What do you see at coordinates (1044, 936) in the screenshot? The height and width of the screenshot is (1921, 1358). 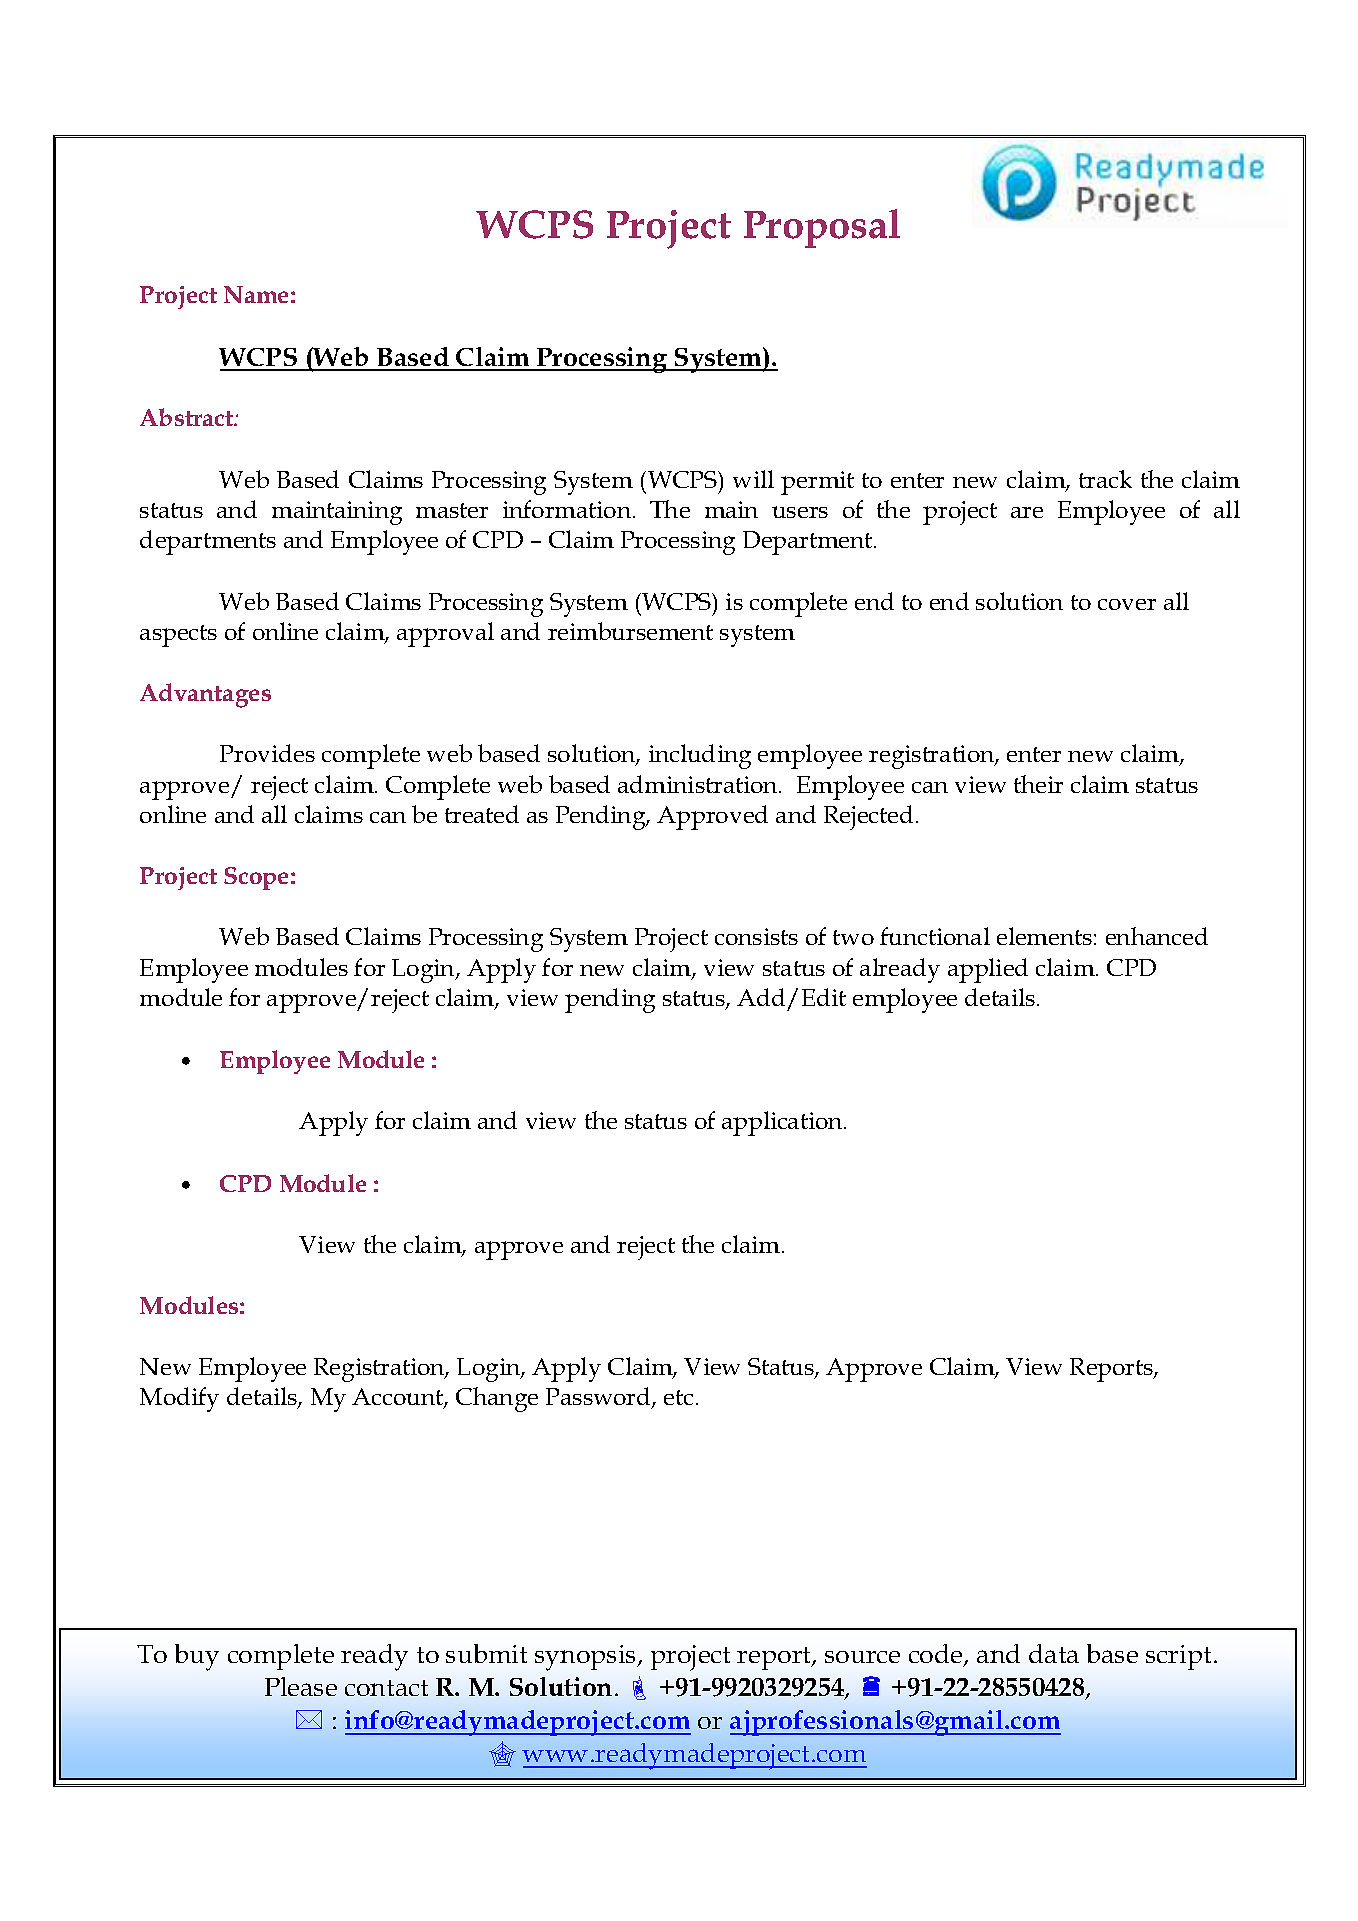 I see `elements` at bounding box center [1044, 936].
